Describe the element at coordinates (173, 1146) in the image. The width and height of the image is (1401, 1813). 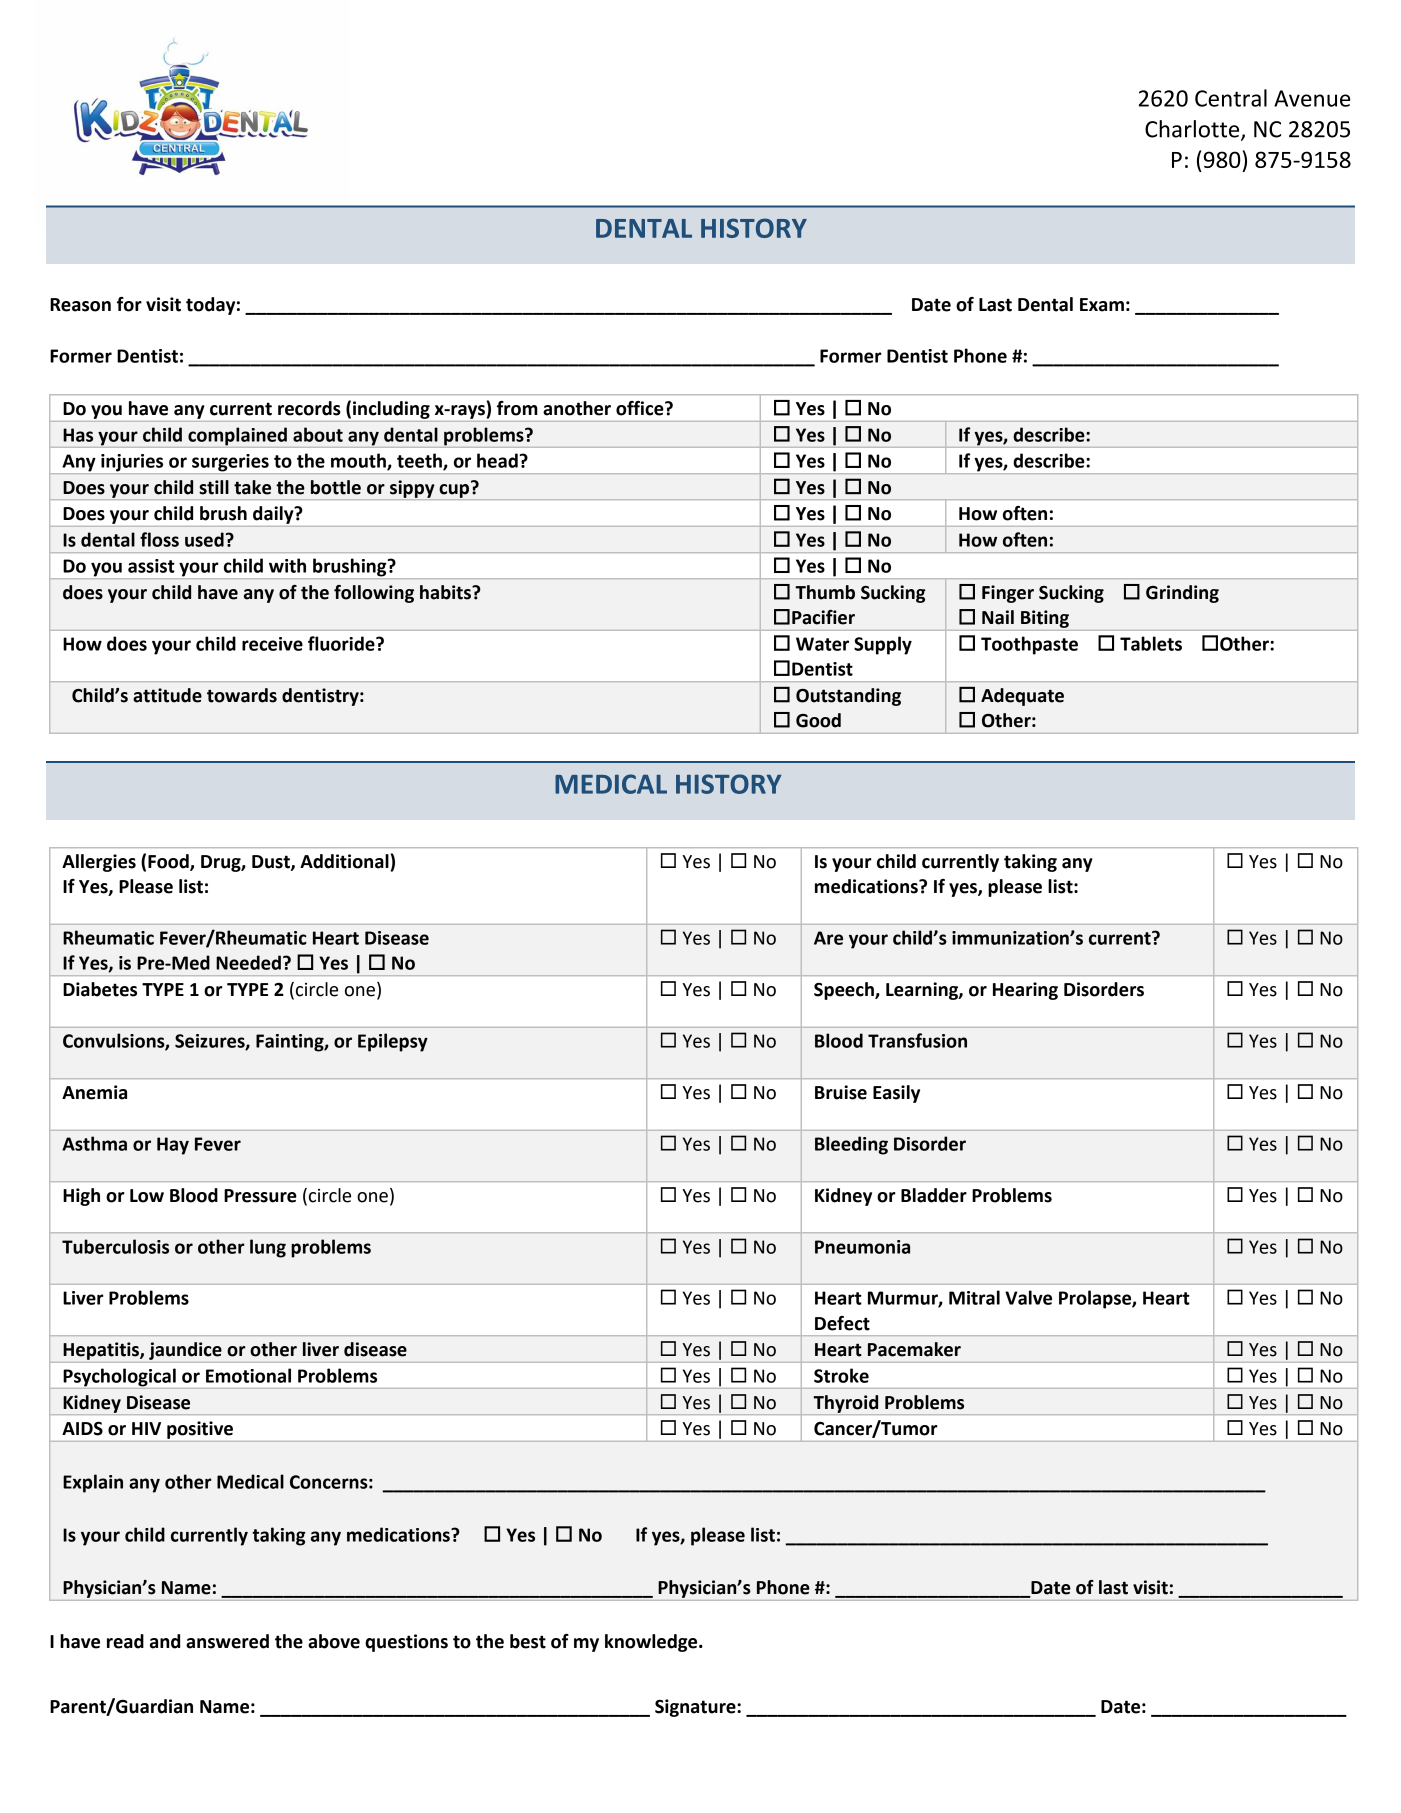
I see `Hay` at that location.
